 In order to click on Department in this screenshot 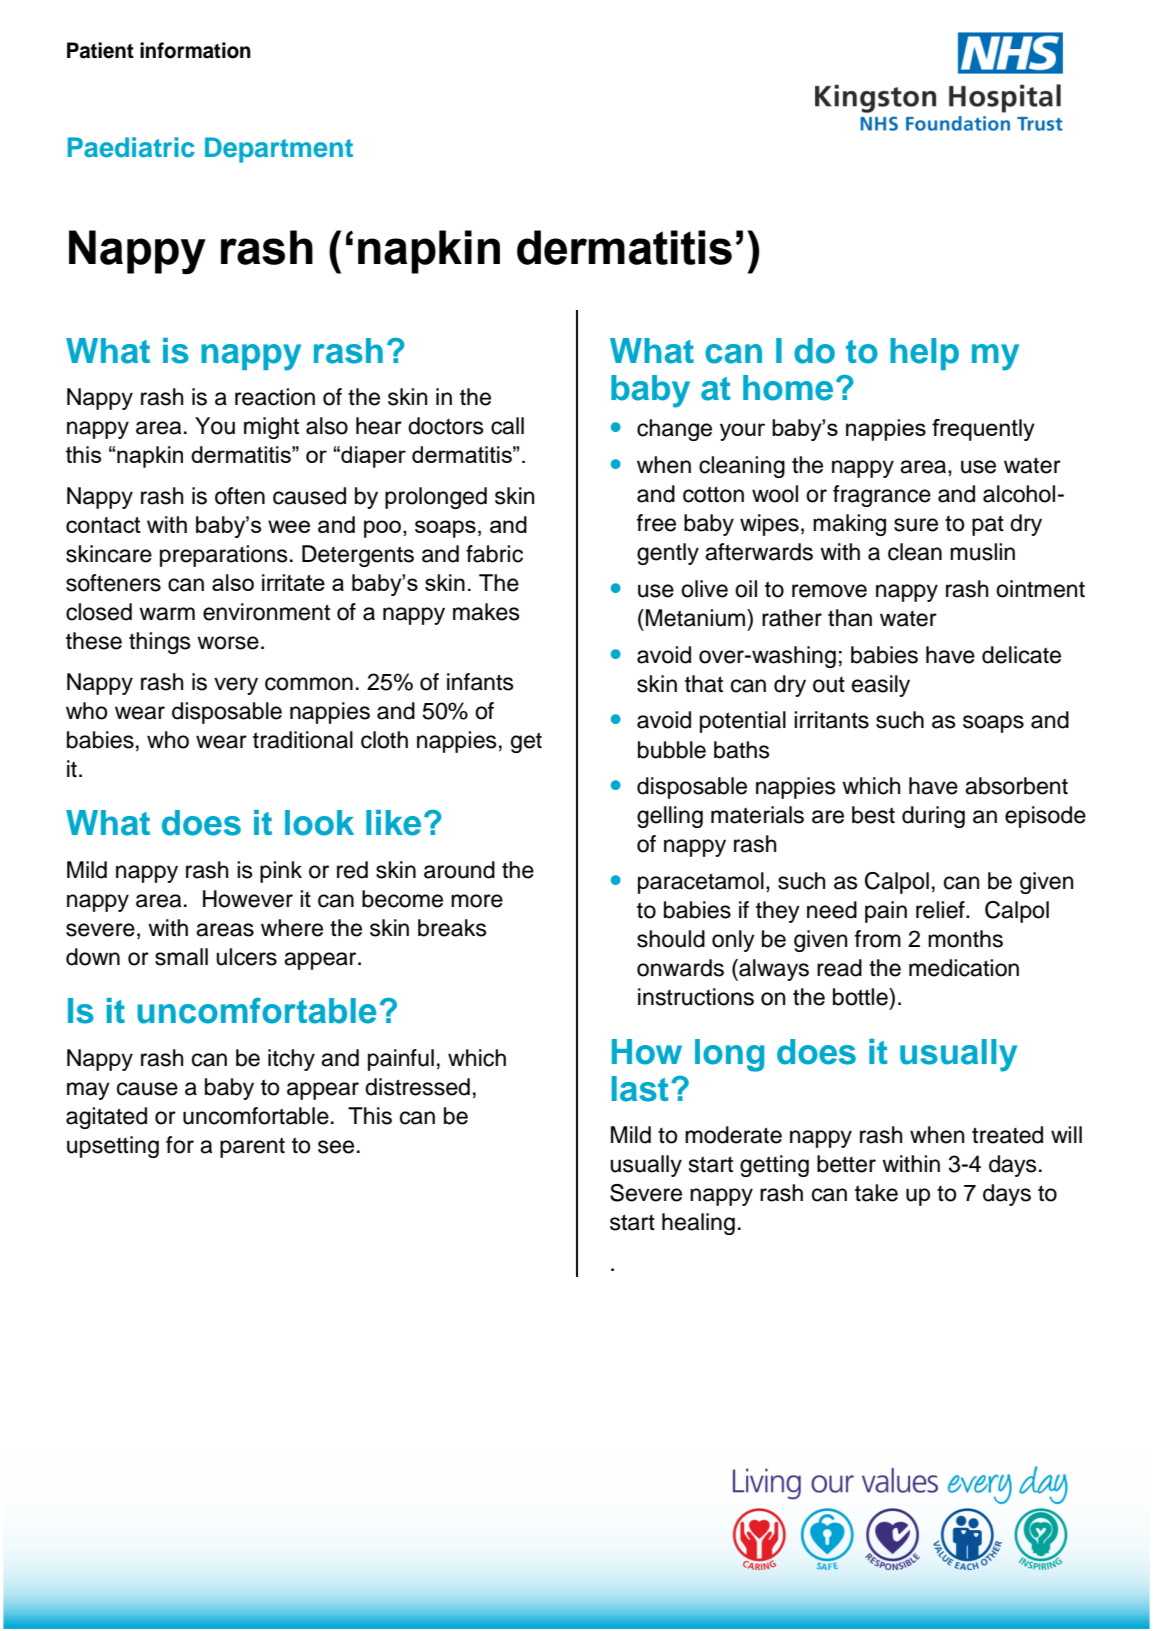, I will do `click(279, 150)`.
